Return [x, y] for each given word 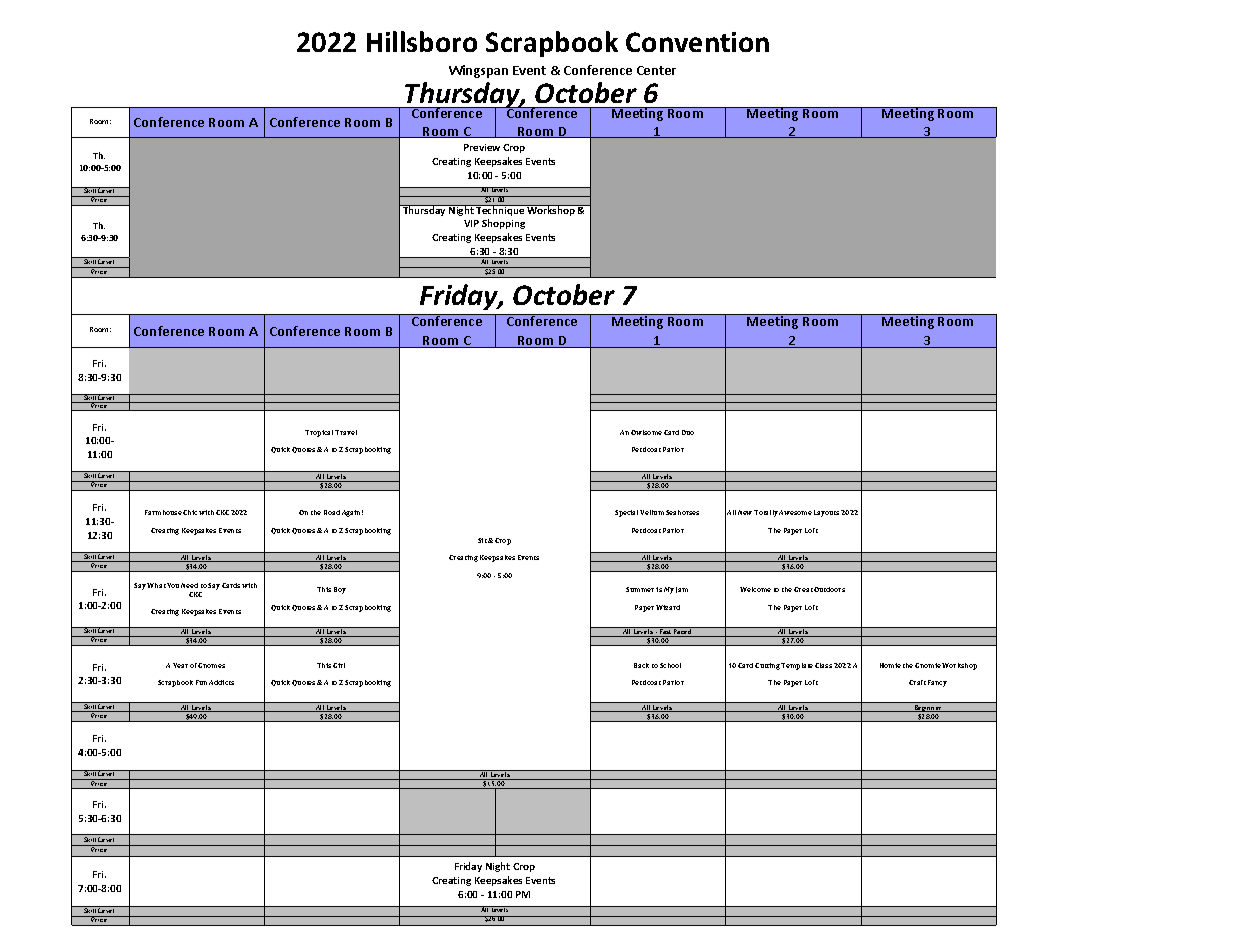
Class [823, 665]
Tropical [319, 433]
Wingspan [478, 71]
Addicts [221, 682]
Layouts [826, 513]
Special [626, 513]
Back [641, 665]
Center [656, 70]
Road [332, 512]
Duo [688, 432]
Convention [697, 42]
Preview [482, 147]
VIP [471, 223]
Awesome [795, 512]
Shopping [503, 224]
